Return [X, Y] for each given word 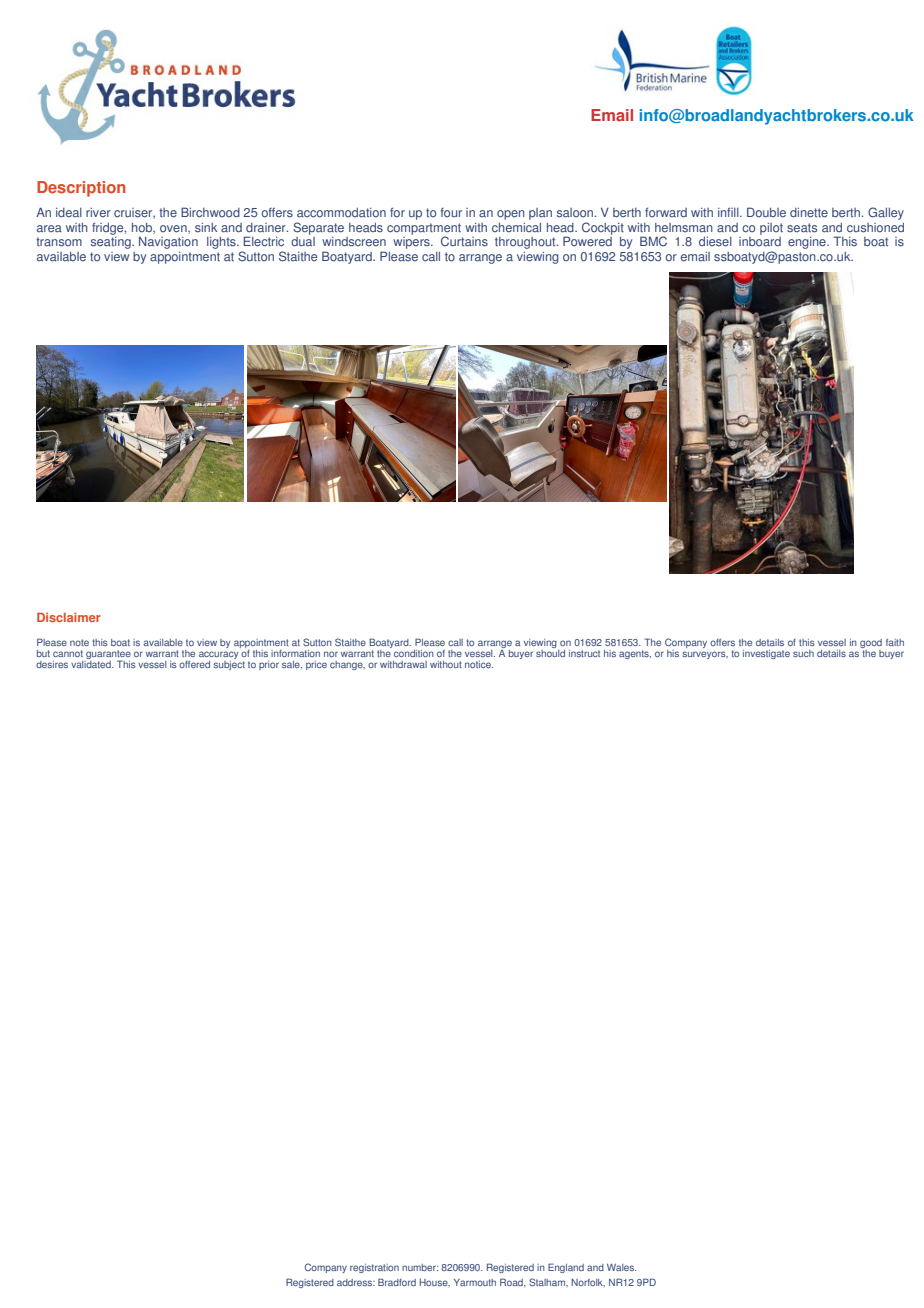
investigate [766, 654]
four [451, 213]
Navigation [168, 242]
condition [414, 653]
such [803, 653]
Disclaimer [69, 617]
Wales [622, 1267]
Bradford [397, 1282]
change [347, 665]
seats [802, 228]
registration [374, 1268]
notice [479, 664]
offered [194, 664]
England [566, 1268]
